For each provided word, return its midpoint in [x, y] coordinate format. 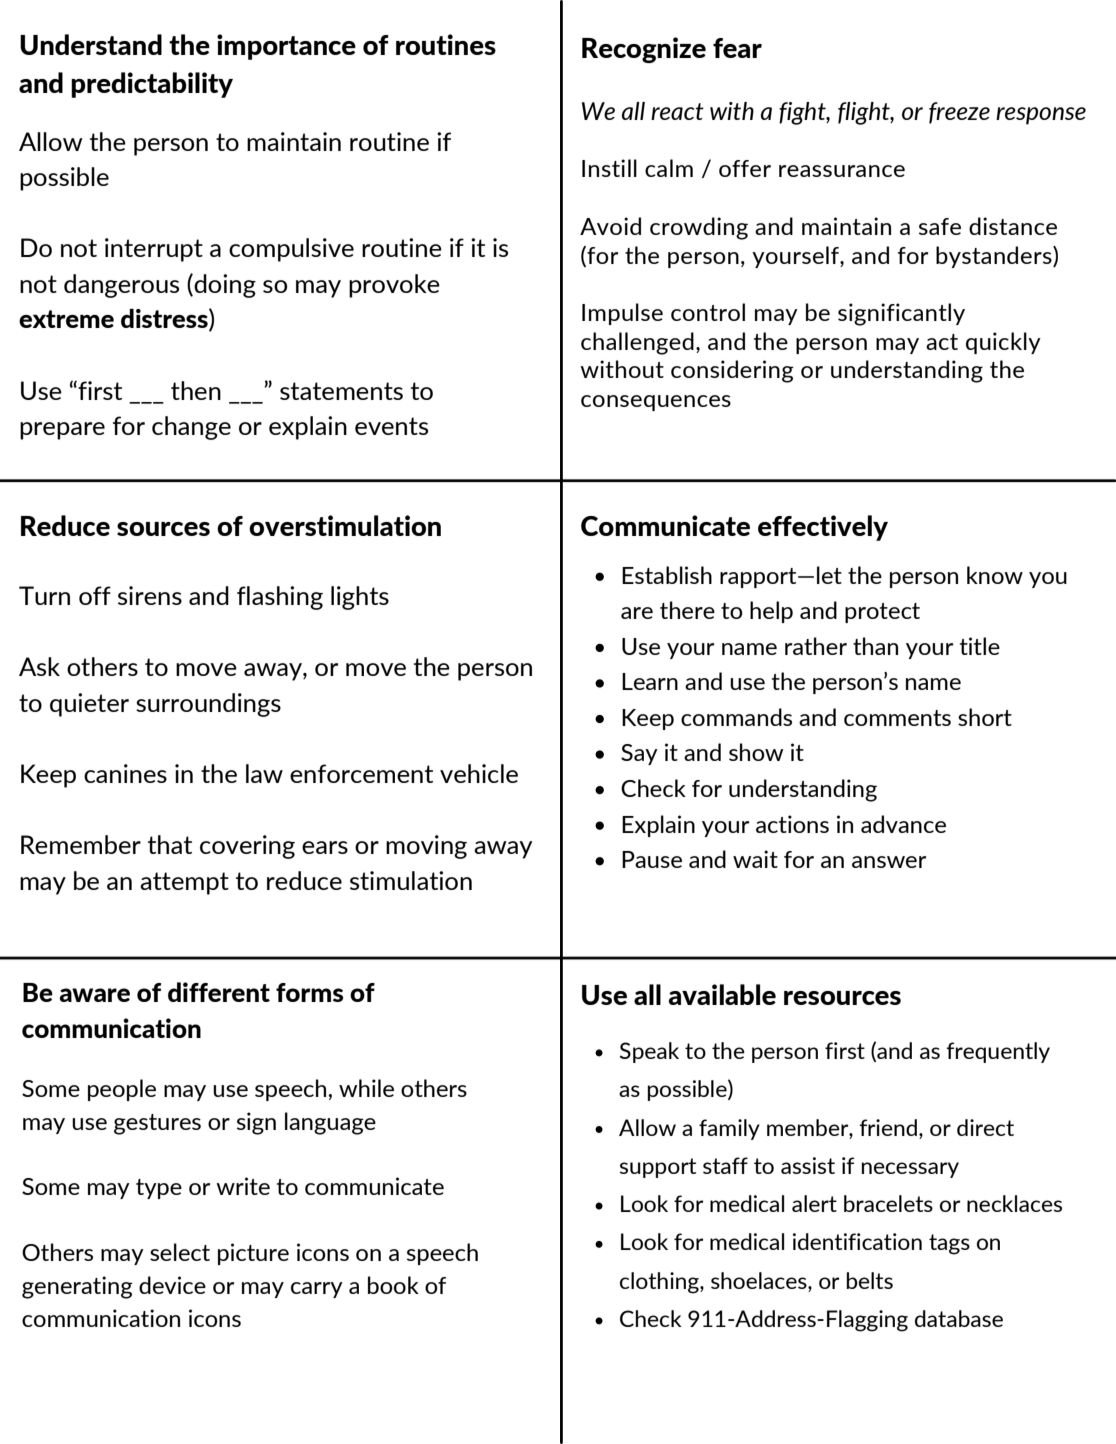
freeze [959, 113]
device [172, 1285]
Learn [650, 681]
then [196, 390]
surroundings [208, 705]
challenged [637, 343]
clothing [660, 1283]
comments [897, 718]
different [219, 992]
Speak [649, 1052]
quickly [1003, 343]
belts [870, 1280]
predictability [152, 85]
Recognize [644, 50]
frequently [998, 1052]
